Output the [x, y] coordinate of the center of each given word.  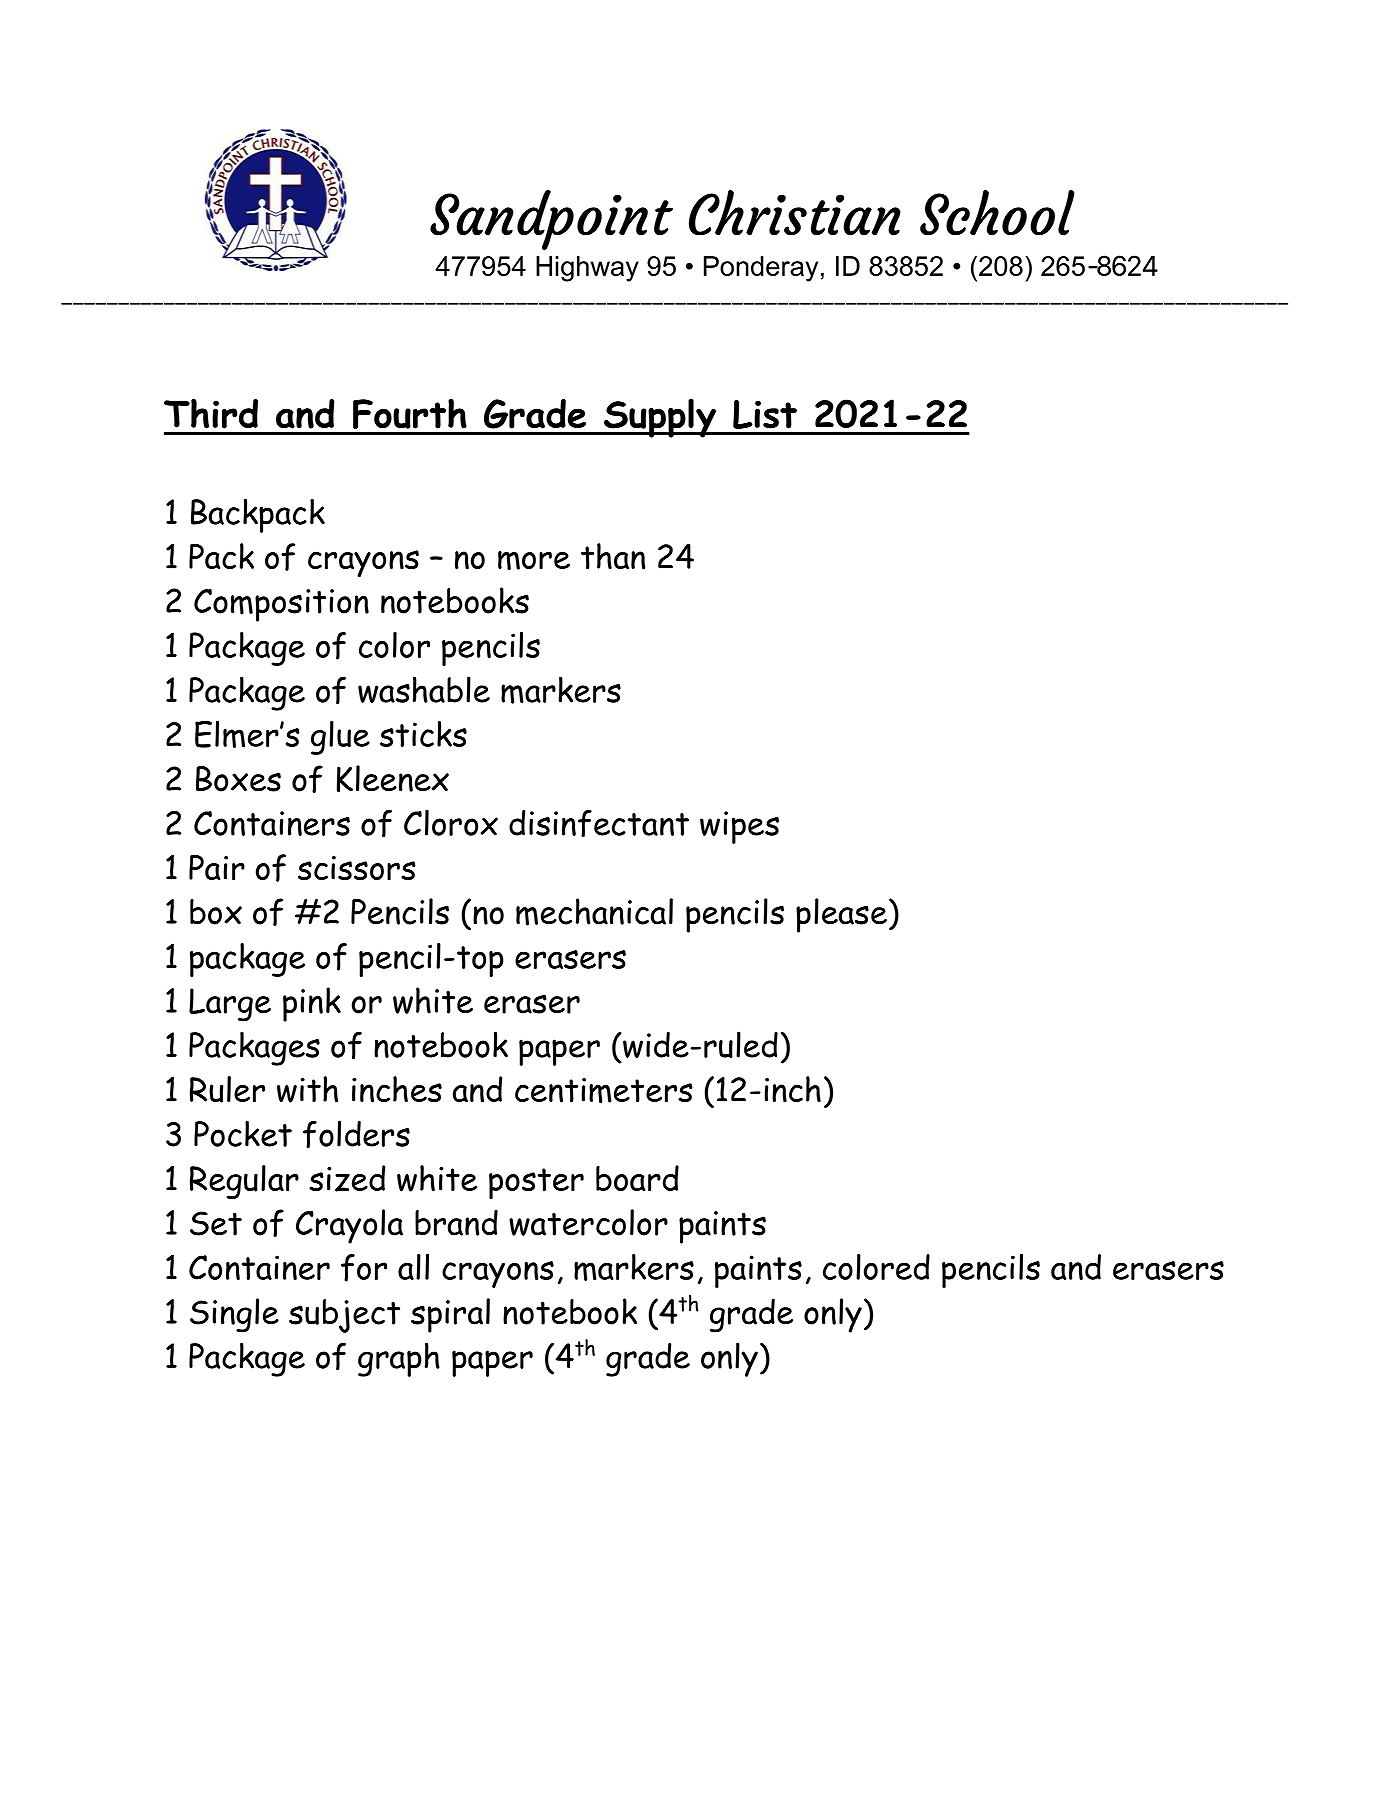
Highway [587, 269]
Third [211, 414]
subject [344, 1316]
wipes [739, 827]
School [997, 213]
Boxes [238, 779]
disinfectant [599, 823]
